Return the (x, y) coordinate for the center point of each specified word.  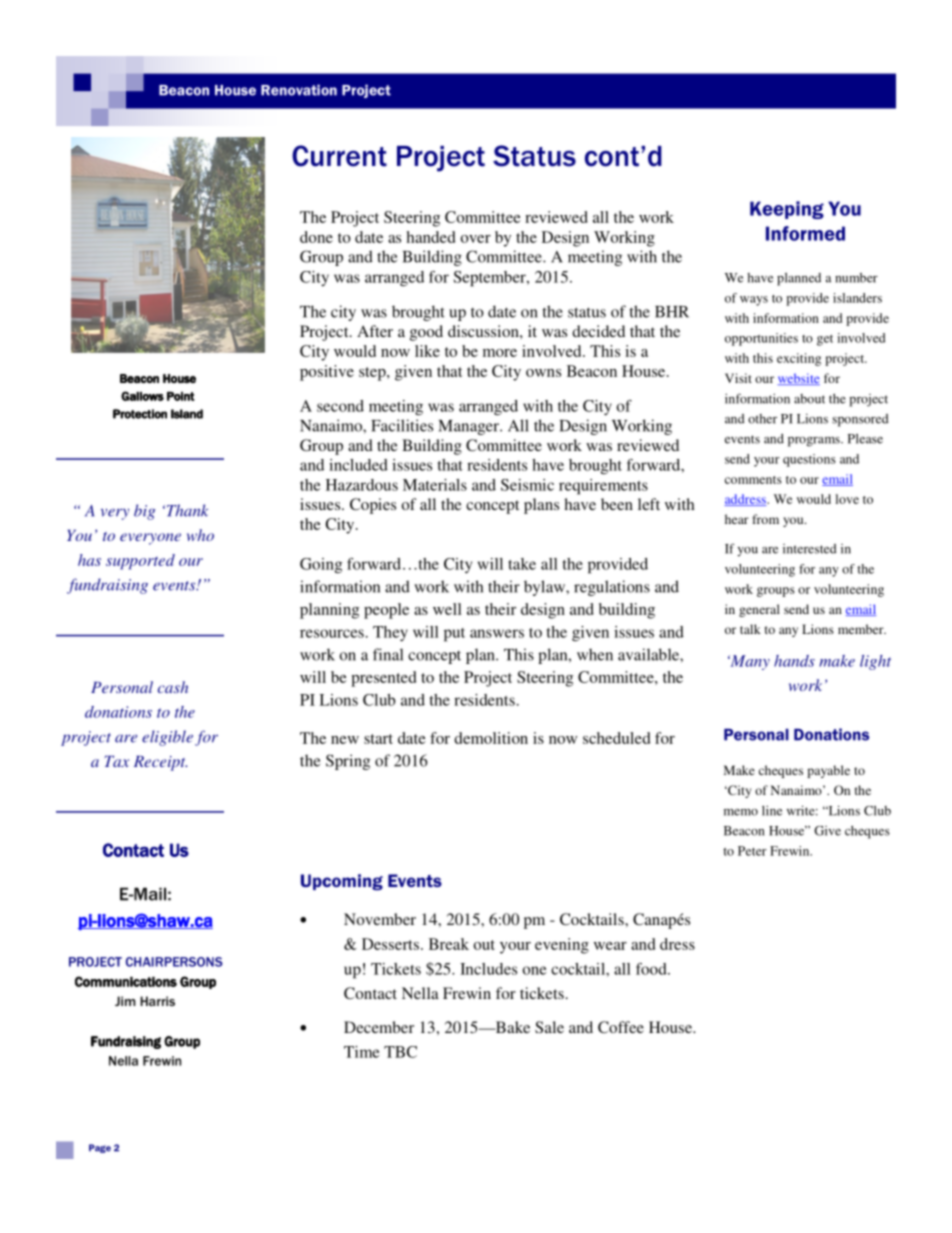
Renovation (299, 90)
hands (794, 661)
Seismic (527, 485)
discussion (484, 331)
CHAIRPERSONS (174, 962)
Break (449, 944)
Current (339, 156)
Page (100, 1148)
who (200, 535)
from (765, 519)
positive (327, 373)
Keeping (787, 210)
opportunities (761, 339)
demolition (491, 738)
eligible (167, 738)
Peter (752, 851)
